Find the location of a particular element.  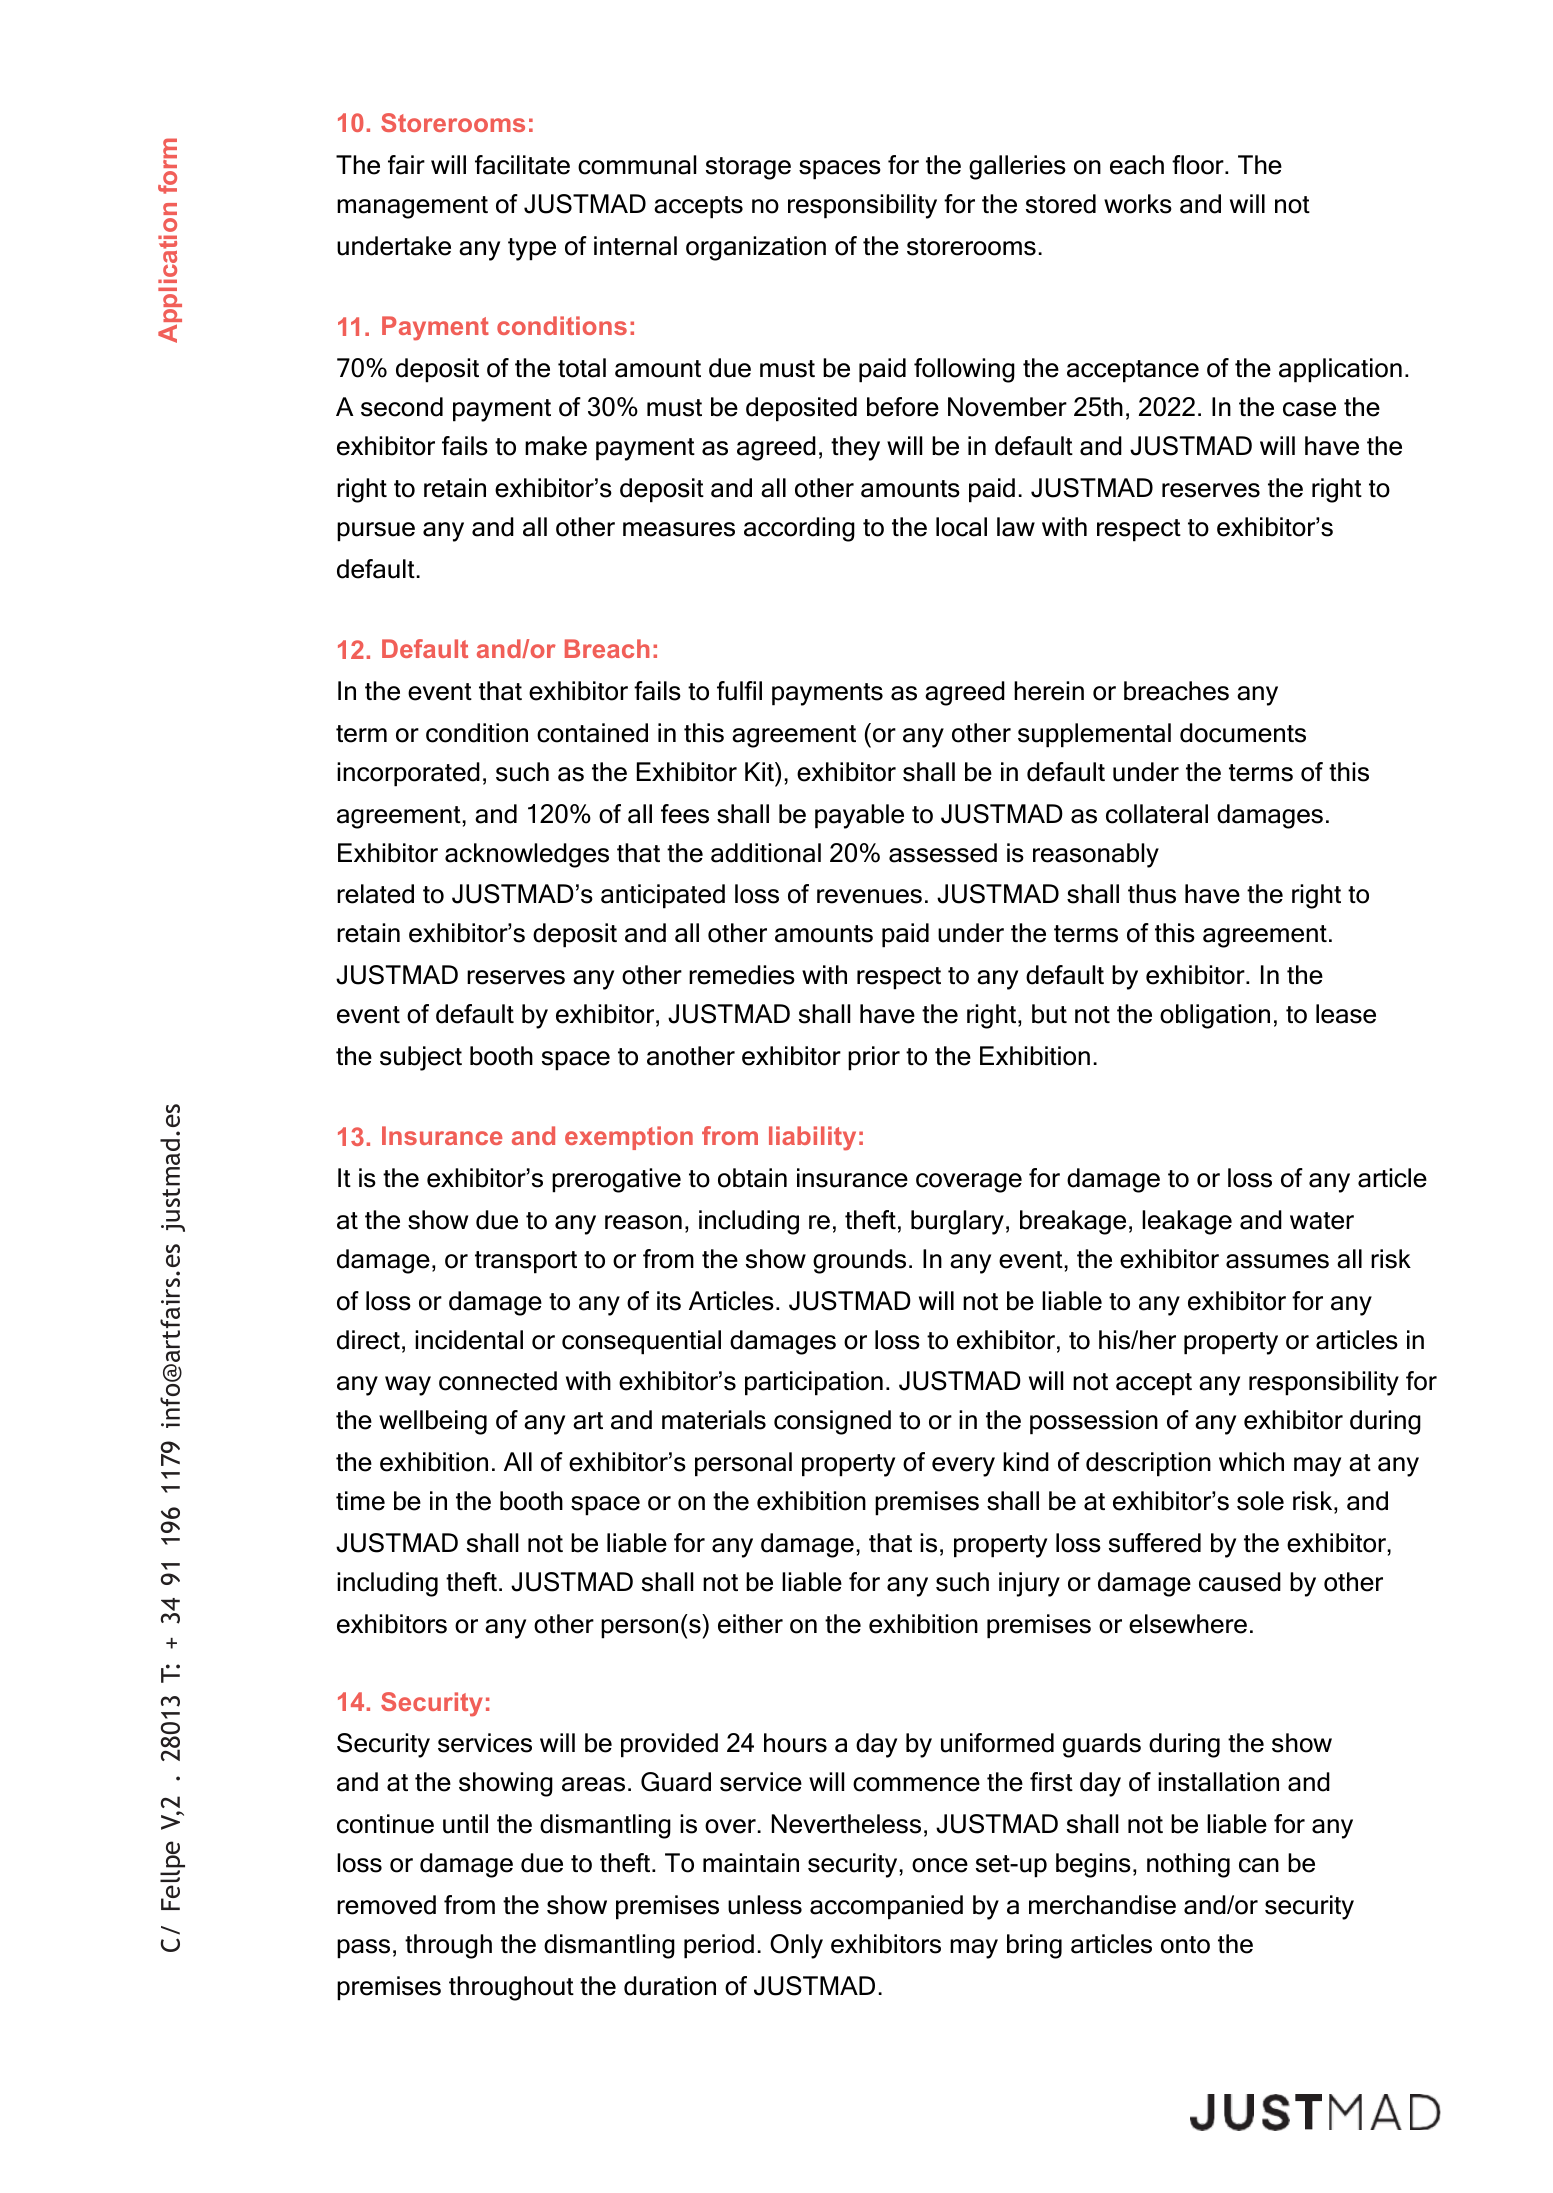

organization is located at coordinates (756, 248).
